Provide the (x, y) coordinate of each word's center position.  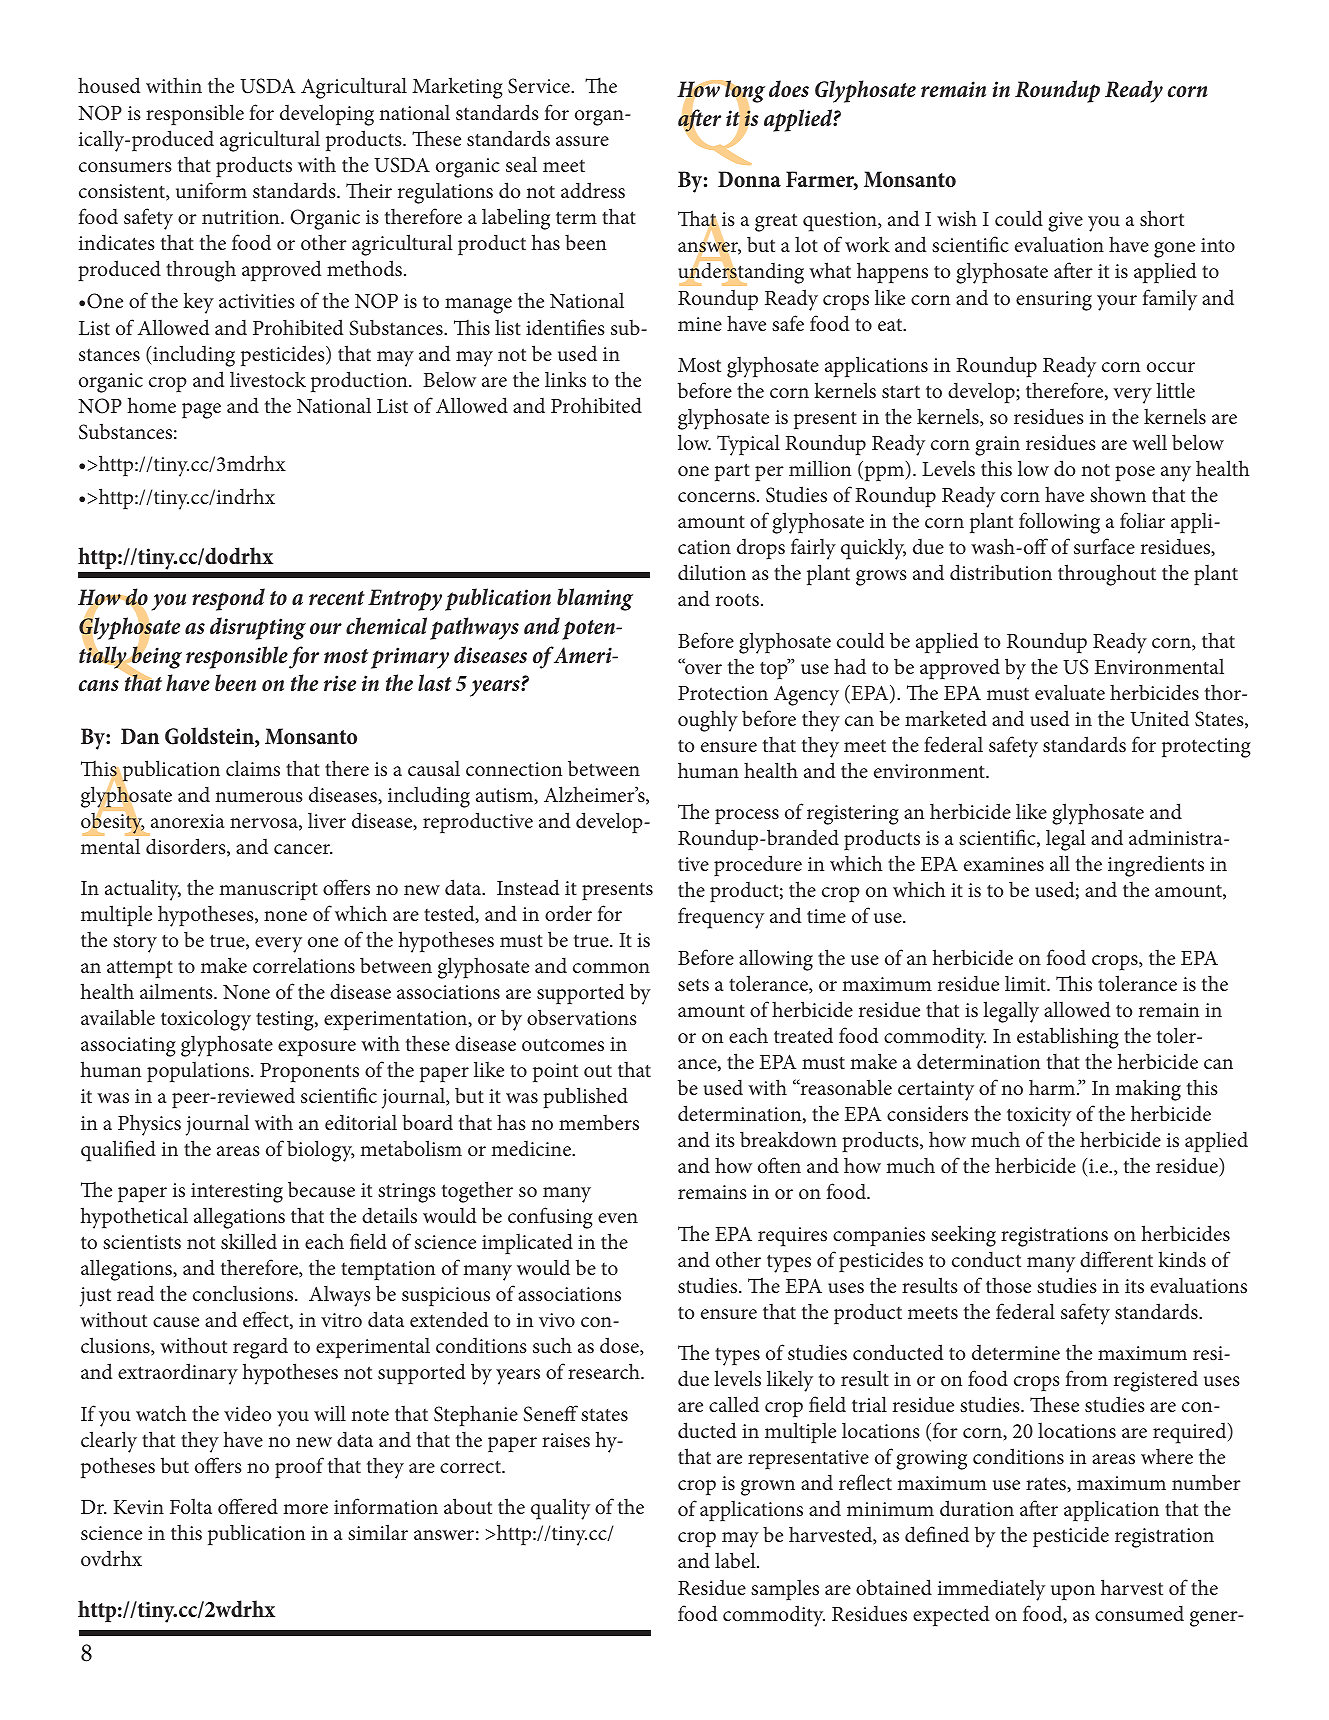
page (201, 411)
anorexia (188, 821)
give (1065, 222)
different (1116, 1259)
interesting (237, 1193)
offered (248, 1506)
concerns (716, 497)
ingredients (1156, 866)
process (747, 816)
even (618, 1218)
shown (1118, 494)
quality (560, 1509)
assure (582, 141)
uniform (211, 190)
